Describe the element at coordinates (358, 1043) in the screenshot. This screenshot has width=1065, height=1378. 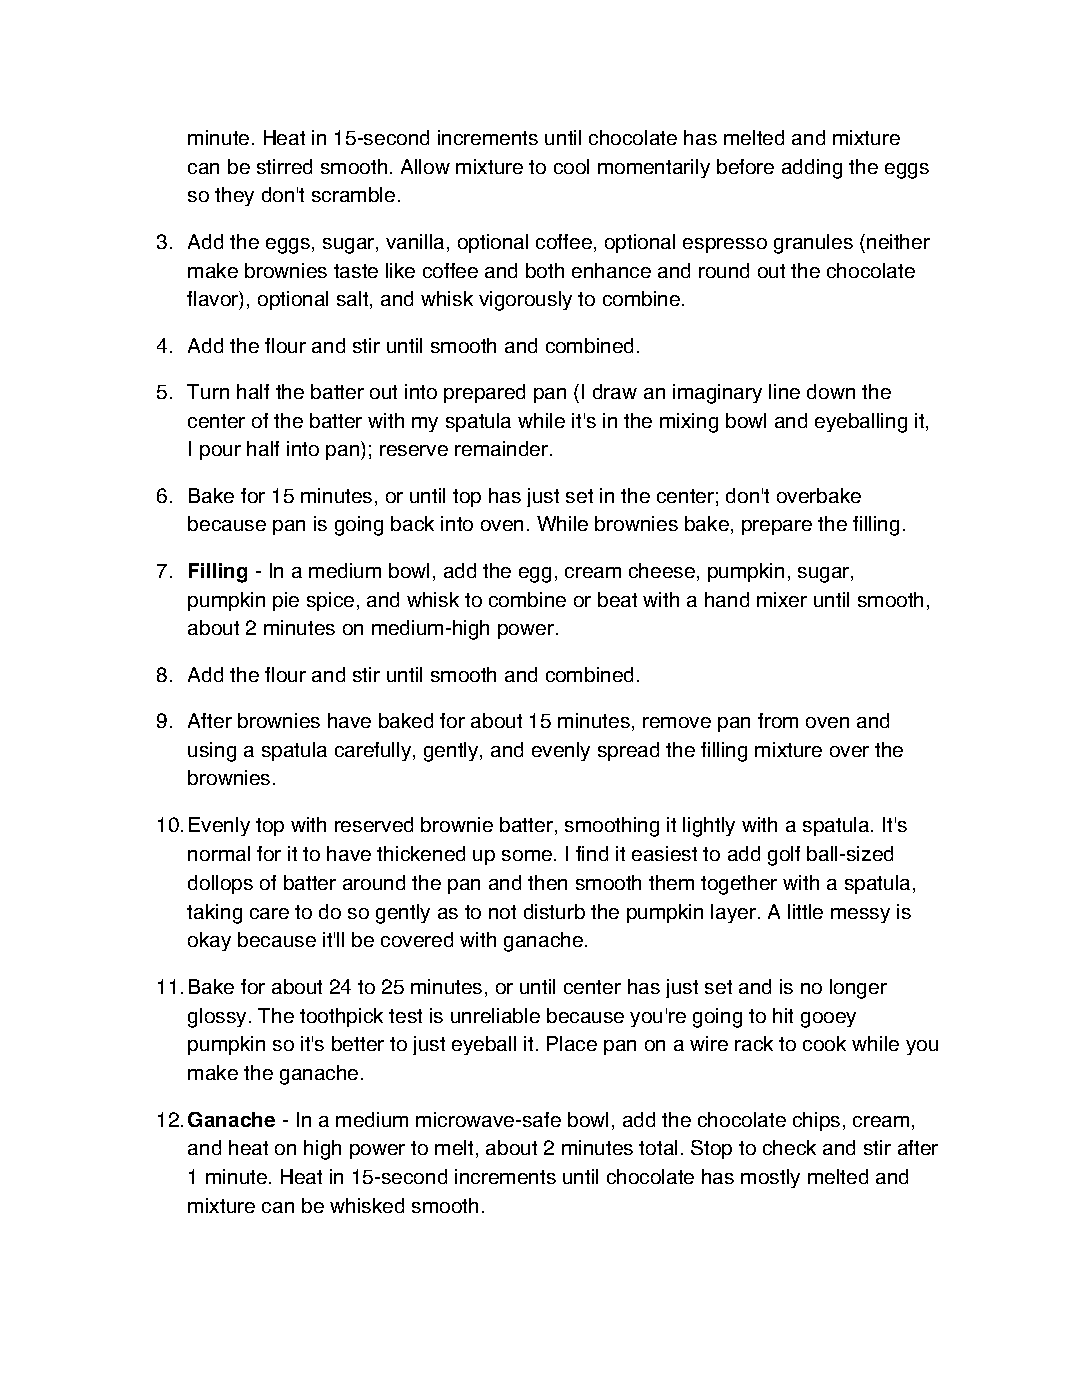
I see `better` at that location.
